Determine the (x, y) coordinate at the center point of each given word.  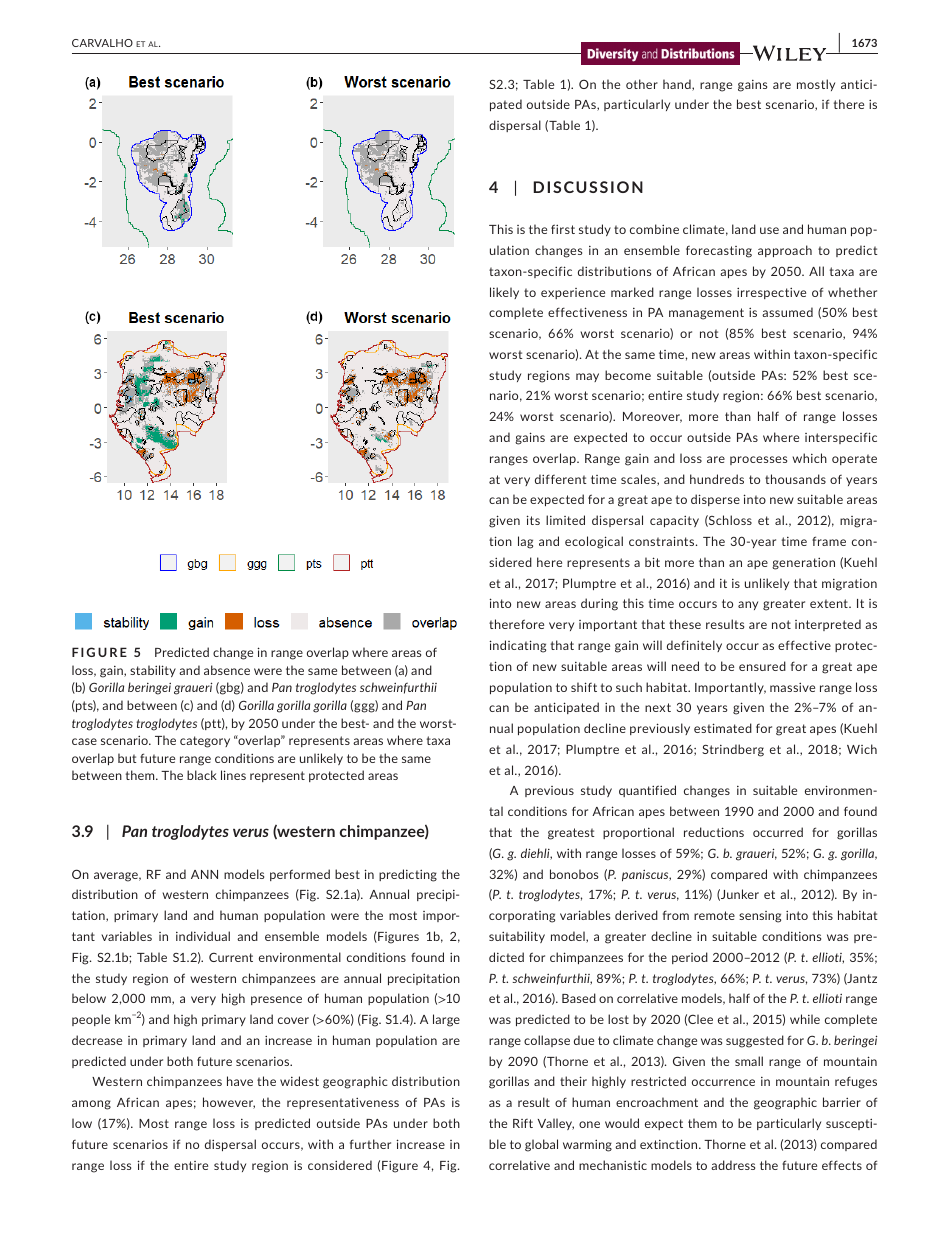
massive (792, 687)
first (563, 229)
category (205, 742)
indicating (518, 646)
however (229, 1103)
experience (573, 293)
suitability (517, 937)
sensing (760, 917)
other (642, 84)
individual (203, 936)
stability (153, 671)
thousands (795, 479)
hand (678, 85)
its (533, 520)
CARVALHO (102, 43)
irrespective (771, 293)
